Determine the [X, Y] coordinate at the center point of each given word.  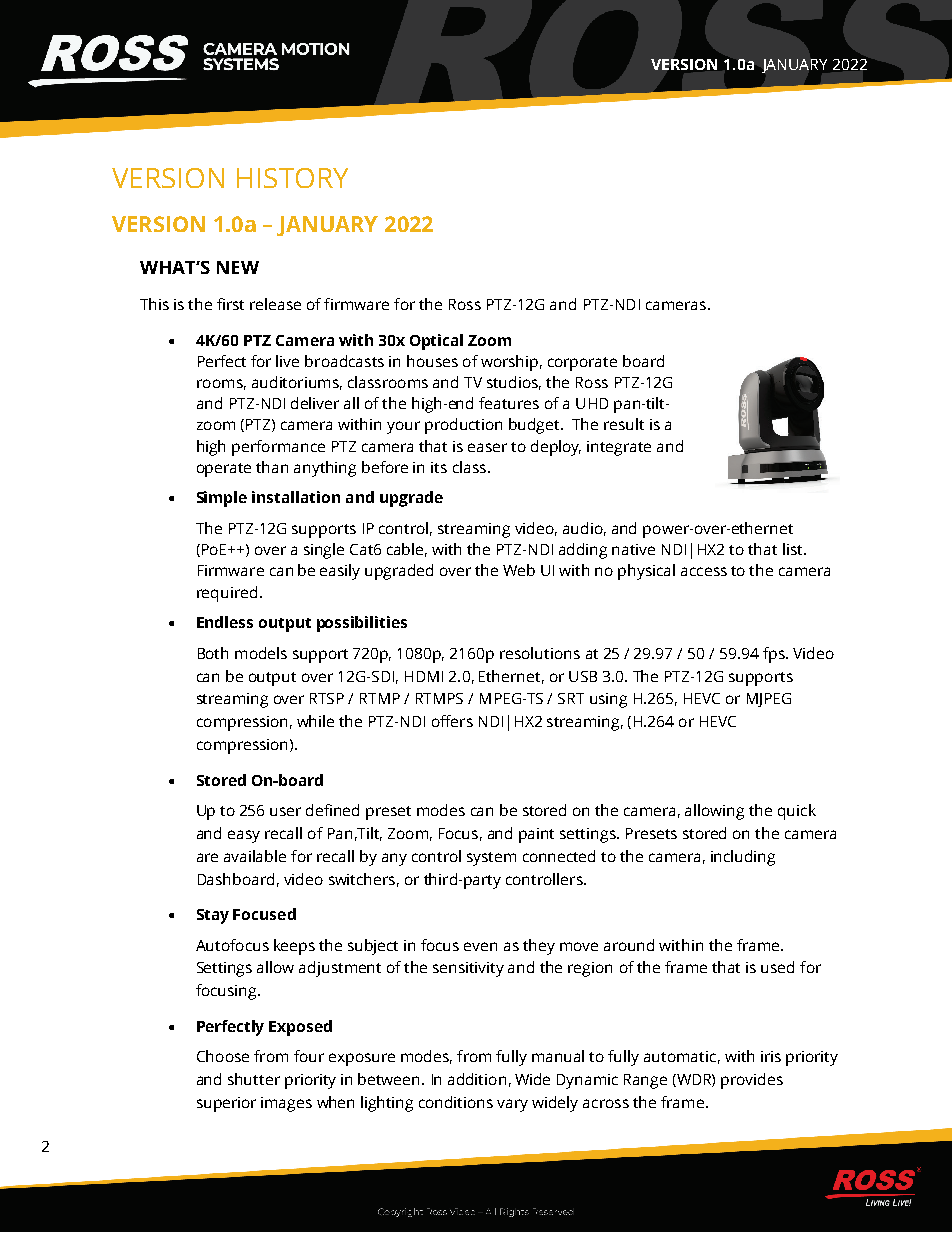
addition [477, 1079]
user [285, 811]
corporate [582, 364]
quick [797, 812]
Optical [436, 342]
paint [536, 835]
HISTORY [292, 178]
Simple [222, 499]
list [794, 549]
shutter [254, 1079]
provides [752, 1081]
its [439, 467]
